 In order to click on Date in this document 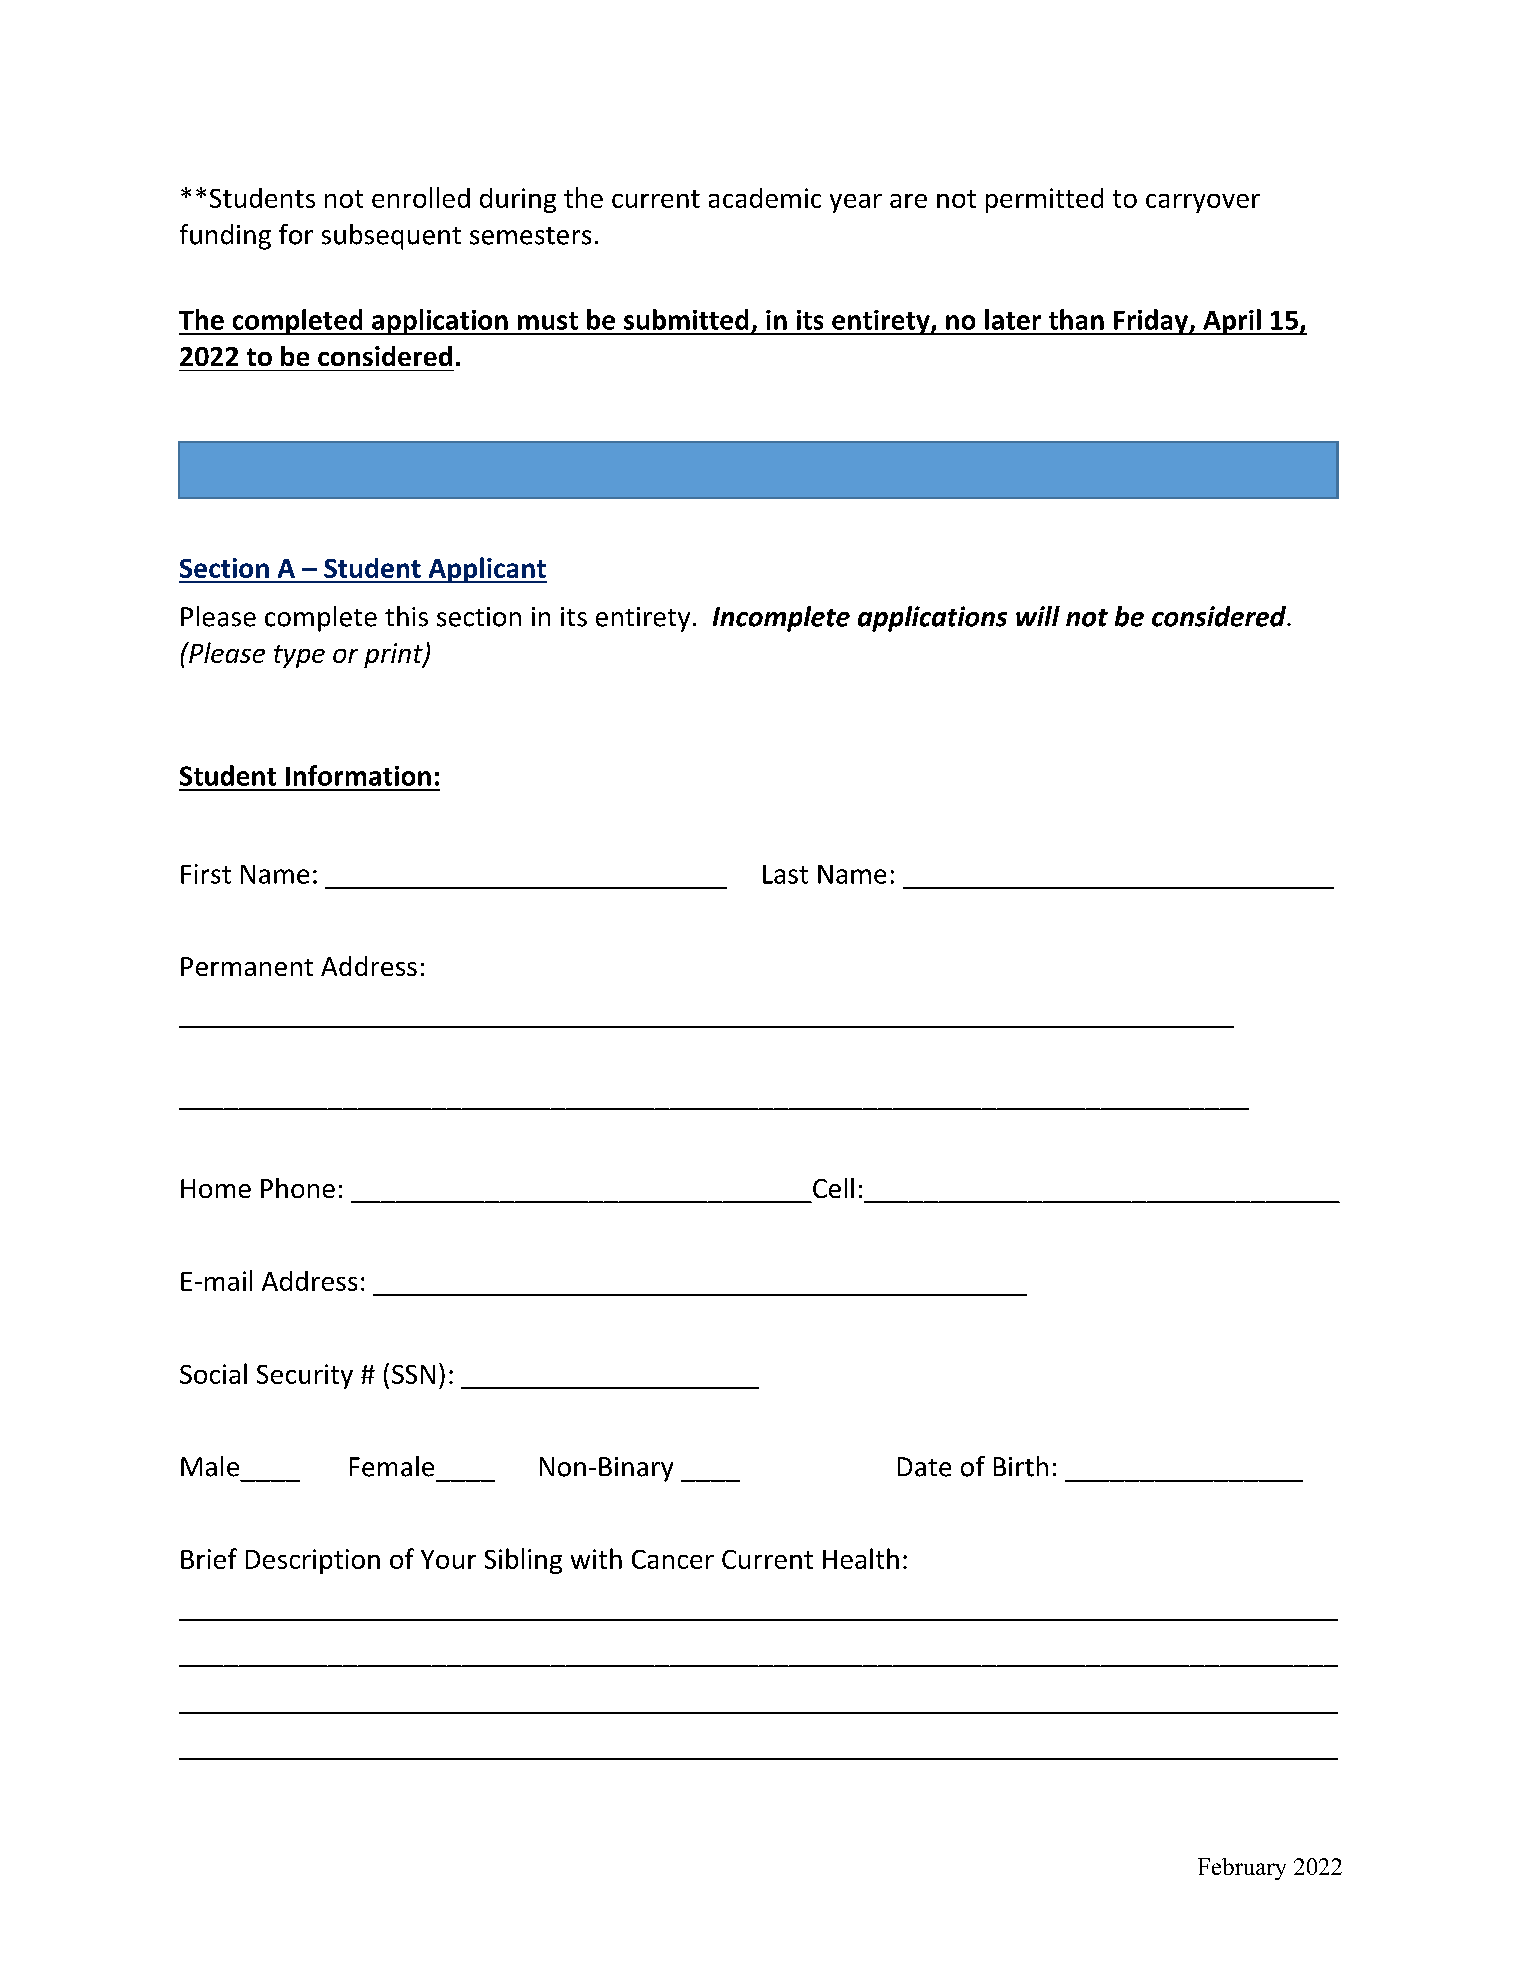, I will do `click(924, 1467)`.
